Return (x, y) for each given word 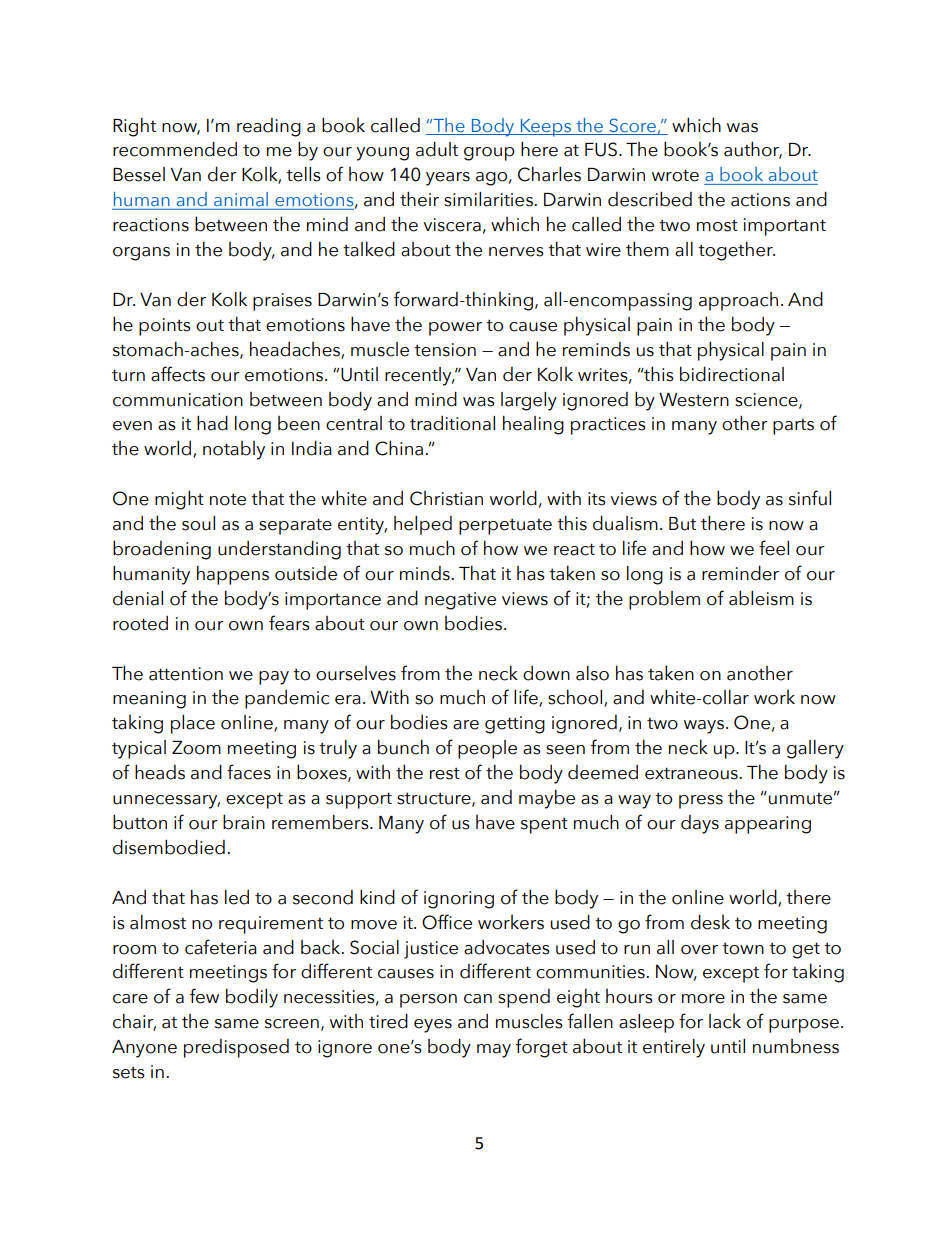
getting (515, 725)
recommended (175, 149)
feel (774, 548)
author (753, 150)
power (455, 329)
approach (738, 301)
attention (186, 674)
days (700, 824)
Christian (446, 498)
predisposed (236, 1048)
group (489, 154)
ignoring (459, 900)
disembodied (169, 847)
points (165, 327)
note (228, 499)
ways (704, 727)
